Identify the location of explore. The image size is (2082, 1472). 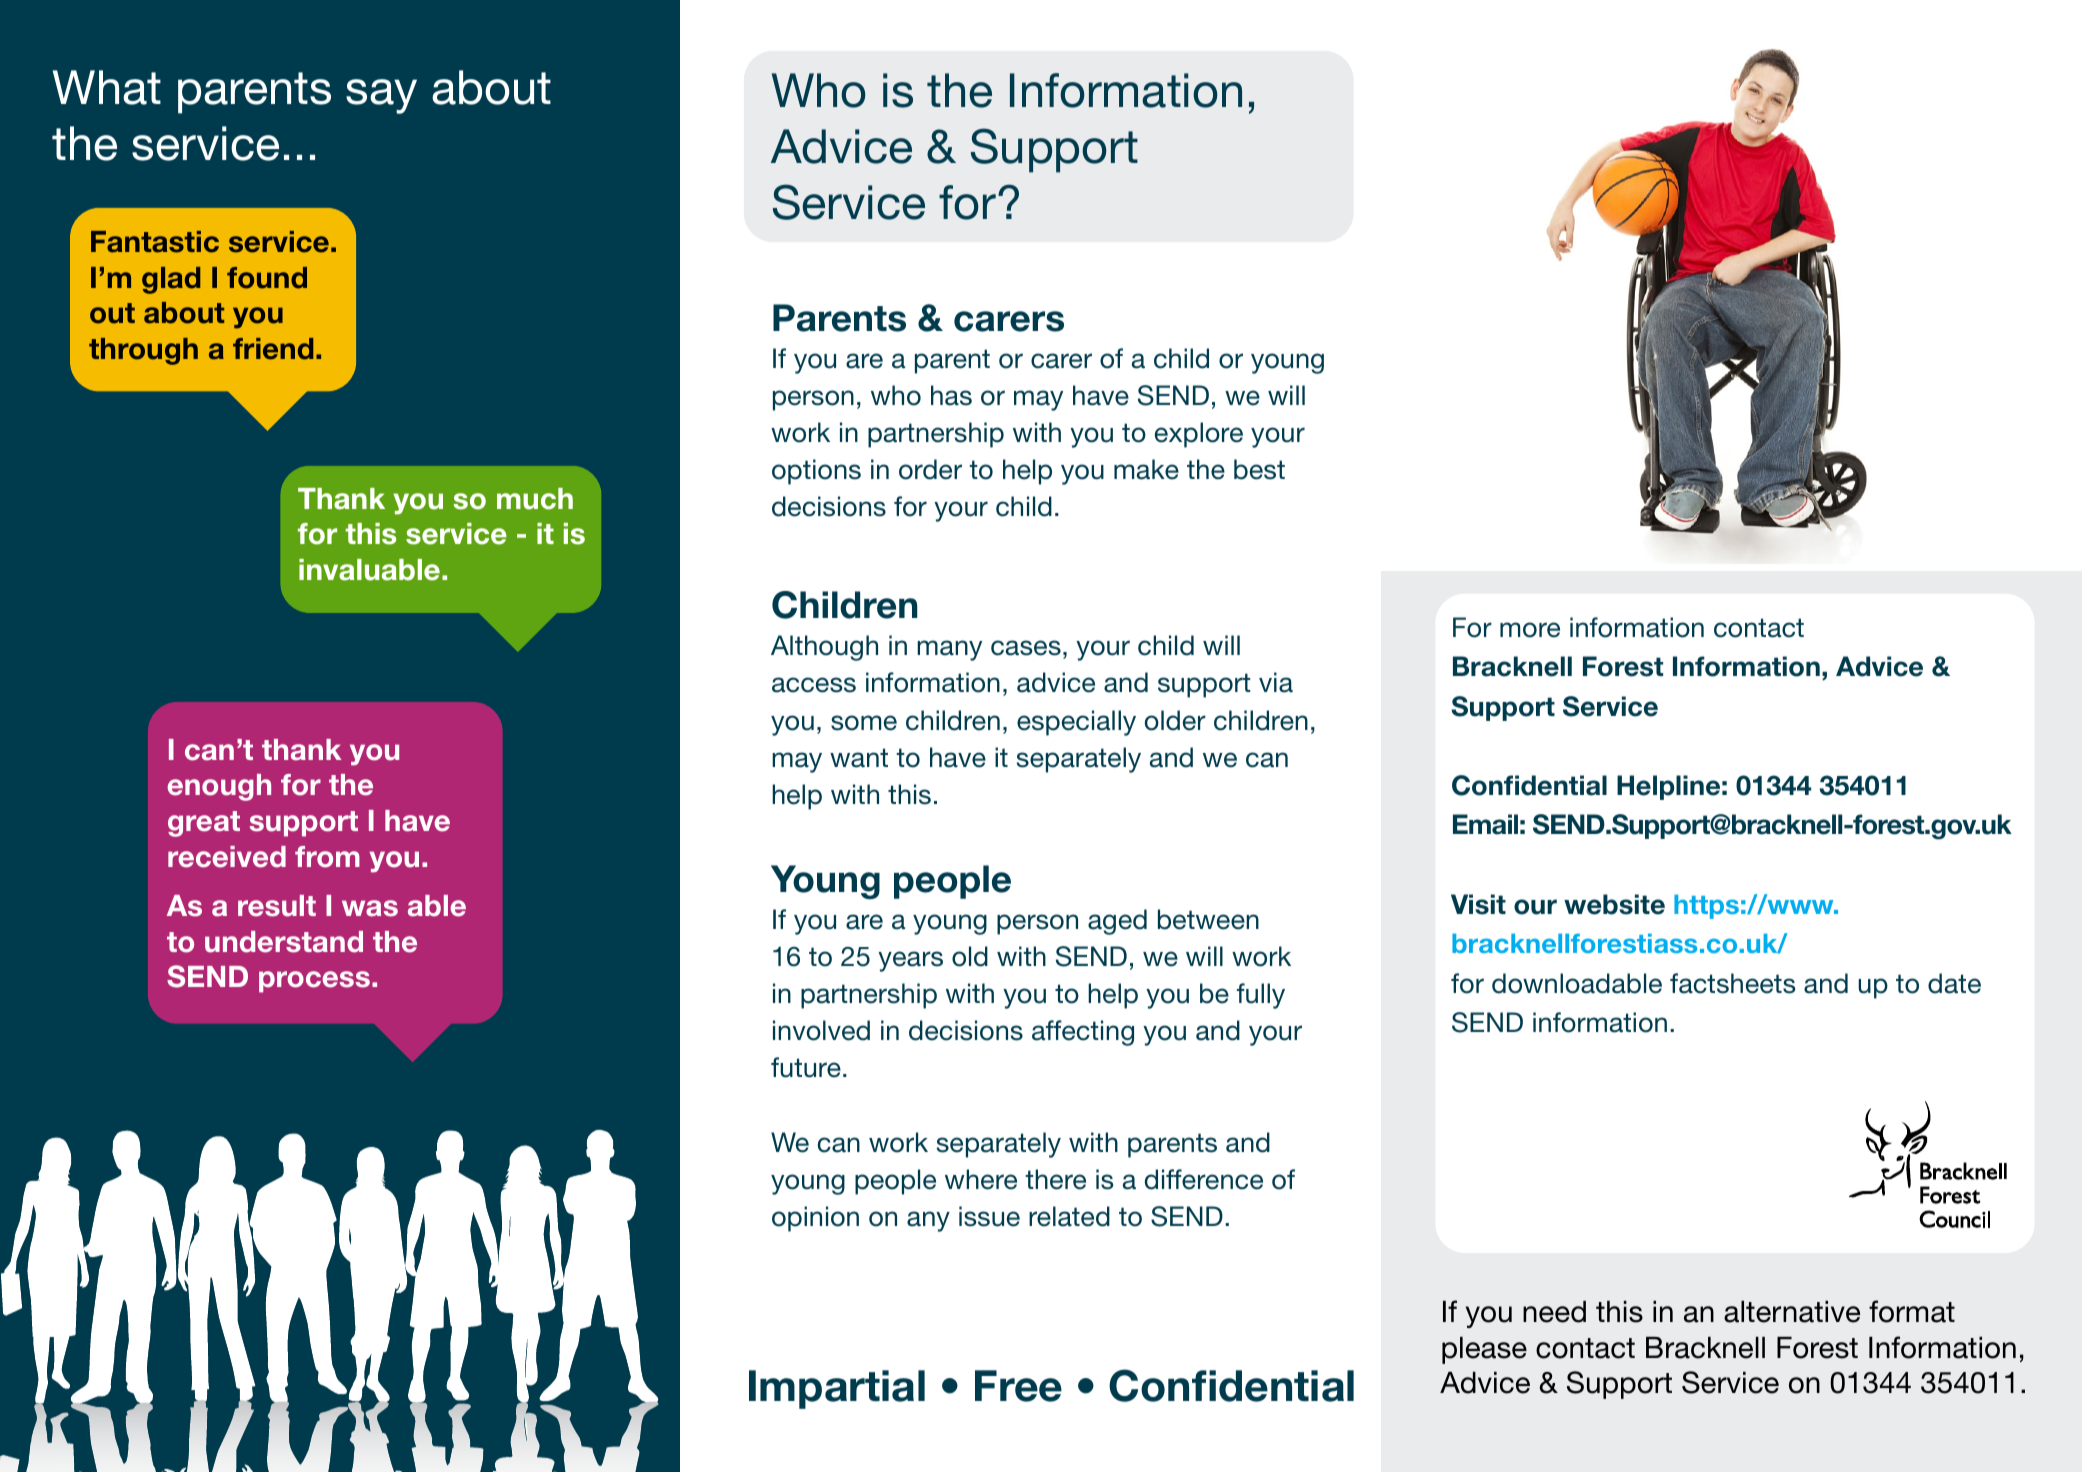
(1199, 435).
